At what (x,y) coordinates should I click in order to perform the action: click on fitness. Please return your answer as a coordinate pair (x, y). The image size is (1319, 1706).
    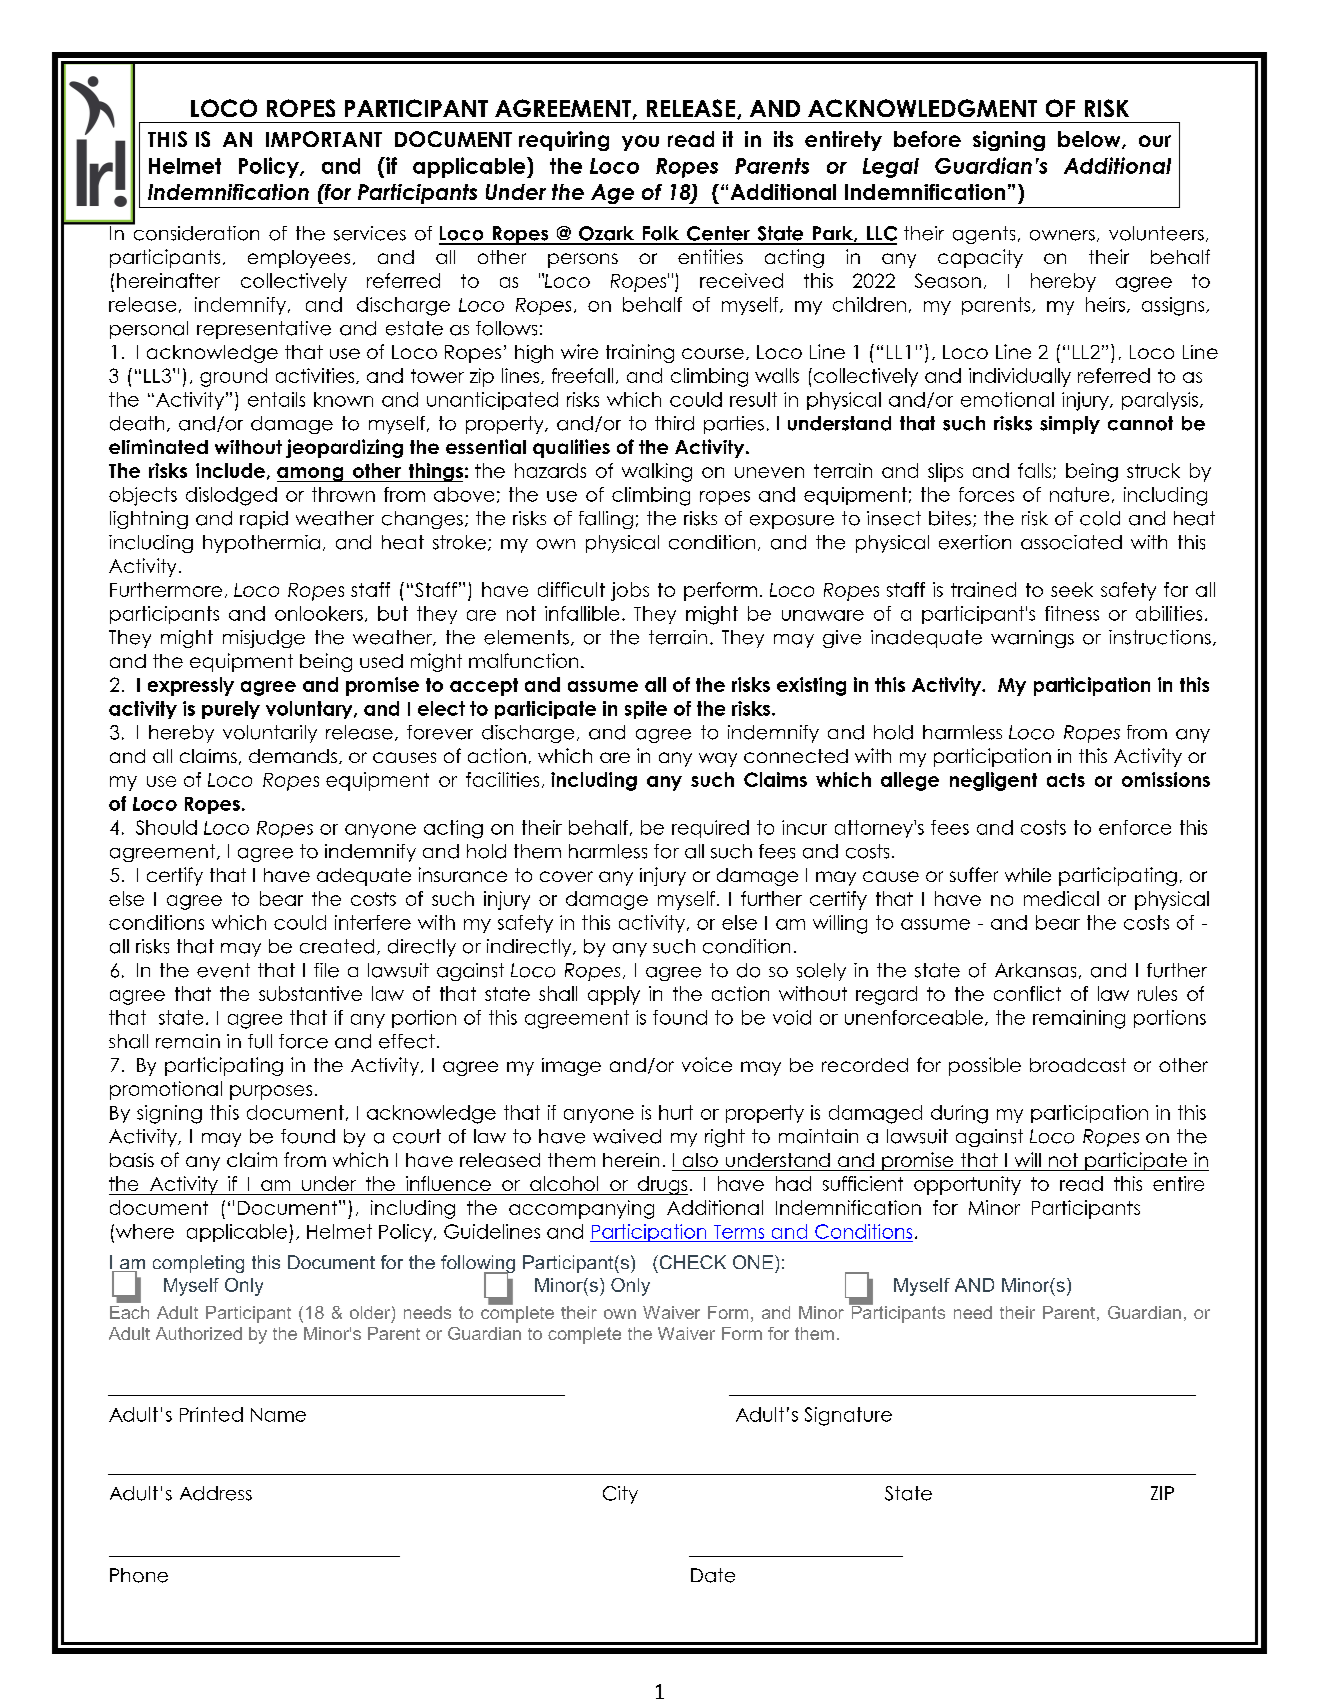
    Looking at the image, I should click on (1072, 613).
